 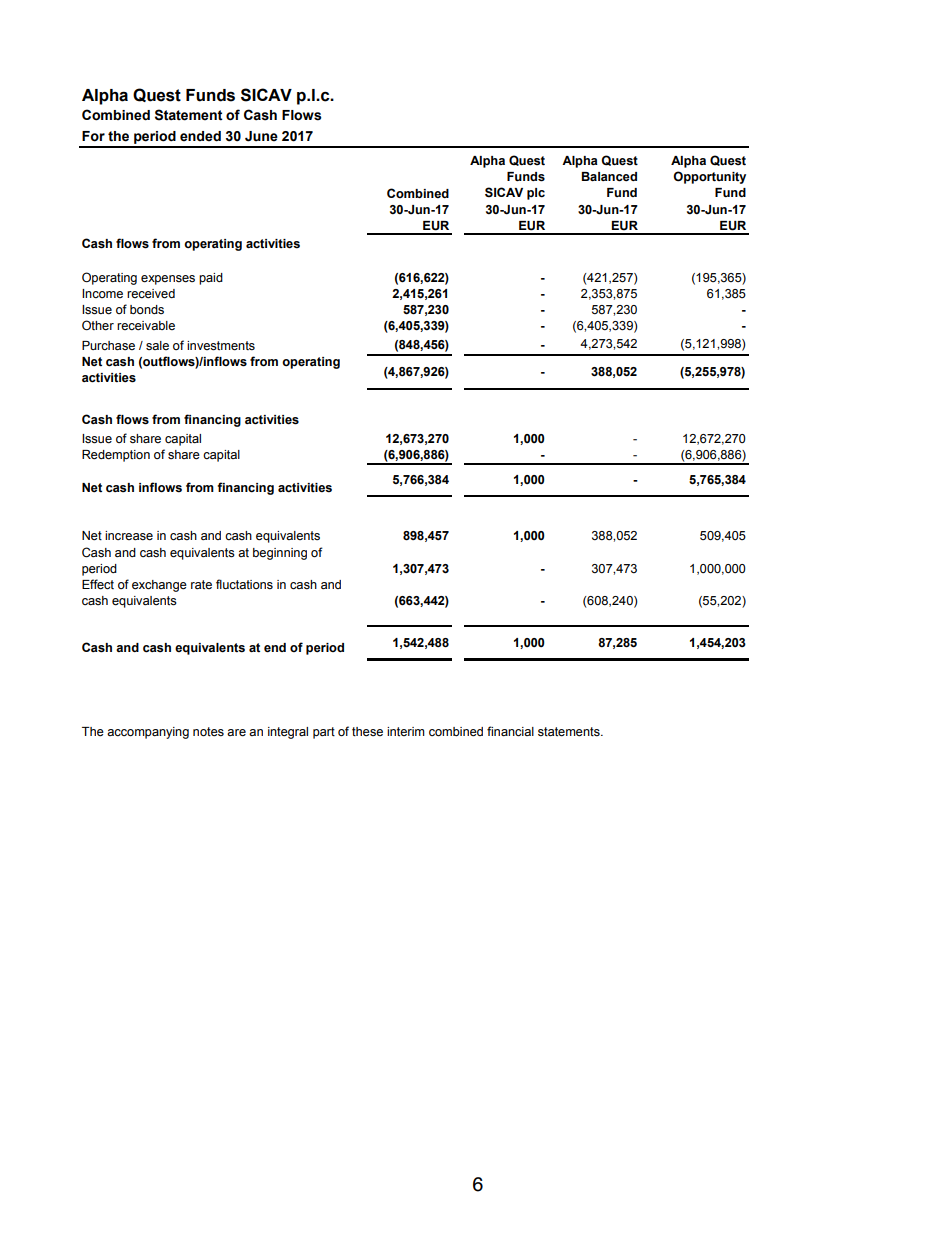 What do you see at coordinates (221, 346) in the document?
I see `investments` at bounding box center [221, 346].
